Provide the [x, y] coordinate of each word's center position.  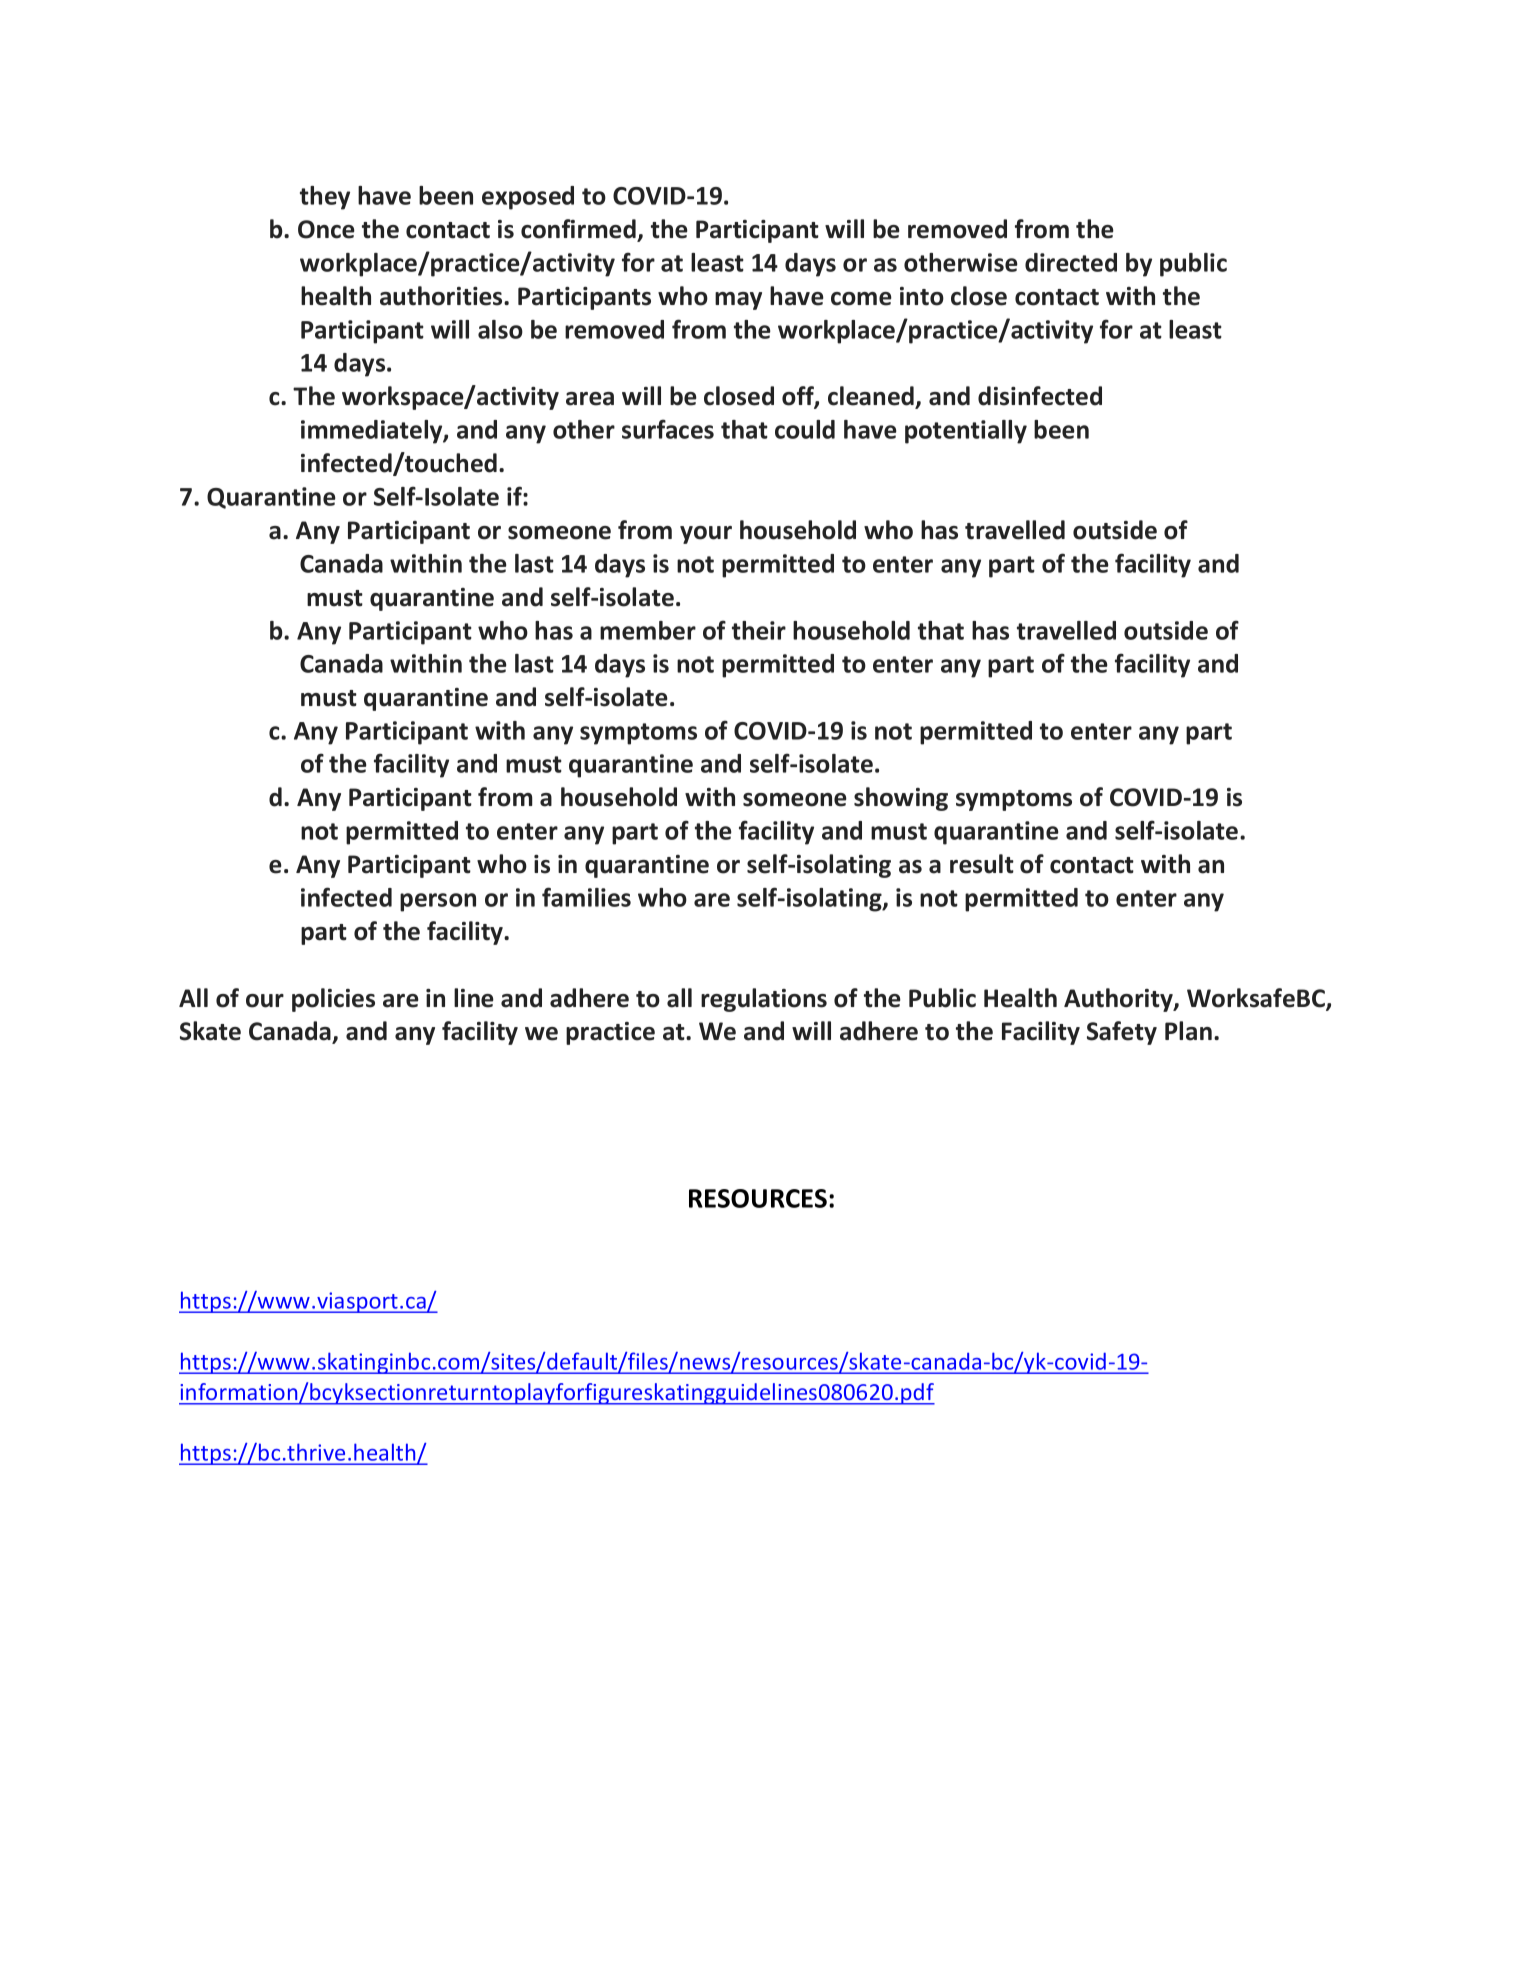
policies [333, 1000]
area [590, 399]
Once [326, 229]
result [982, 864]
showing [901, 799]
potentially [966, 432]
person [438, 902]
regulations [764, 1000]
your [706, 535]
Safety [1122, 1033]
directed [1071, 262]
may [738, 301]
